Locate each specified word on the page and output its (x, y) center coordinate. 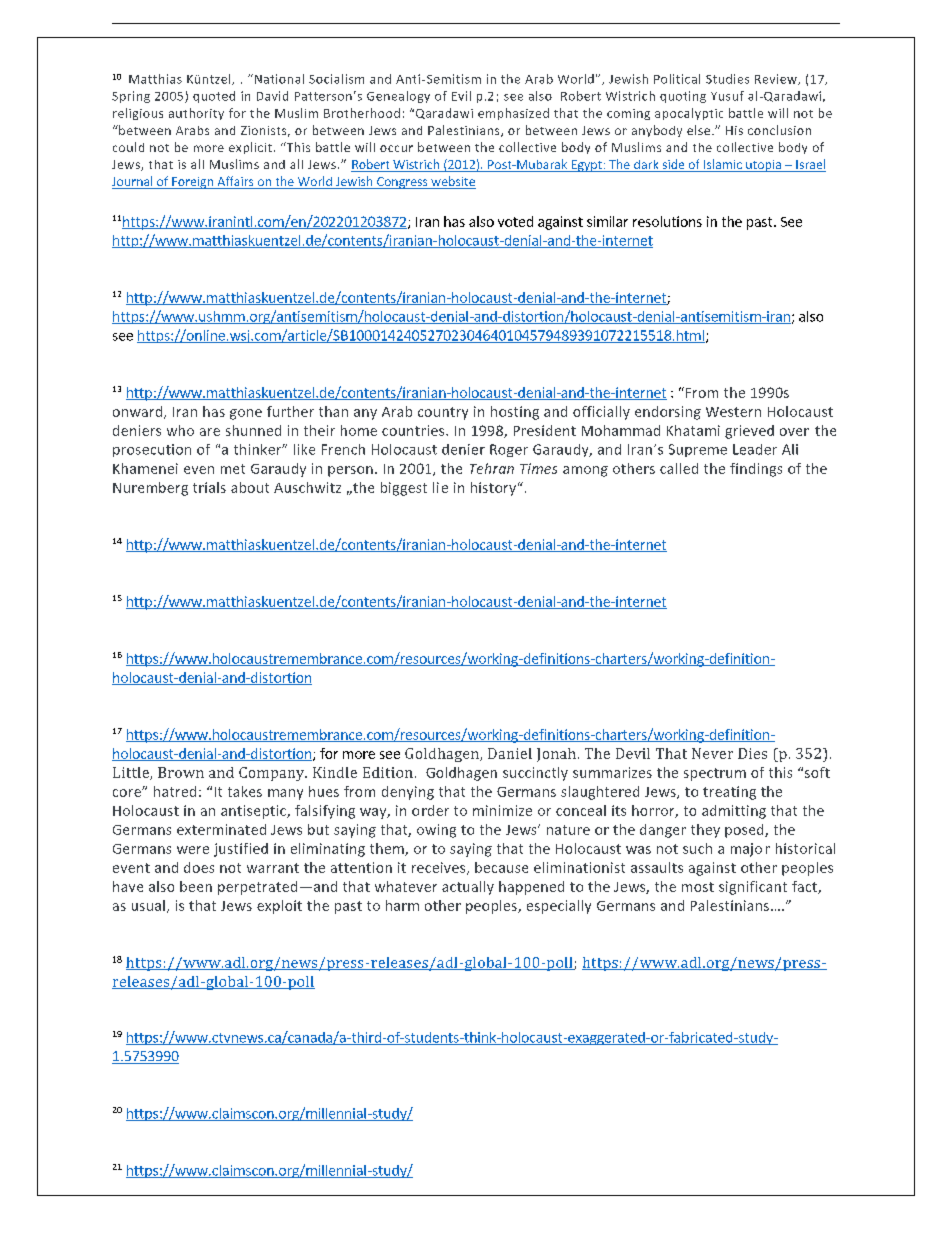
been (196, 886)
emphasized (513, 114)
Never (712, 753)
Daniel (510, 753)
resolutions (667, 221)
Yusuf (727, 96)
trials (209, 487)
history (493, 489)
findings (756, 470)
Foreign (192, 183)
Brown (181, 772)
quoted (214, 97)
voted (515, 221)
